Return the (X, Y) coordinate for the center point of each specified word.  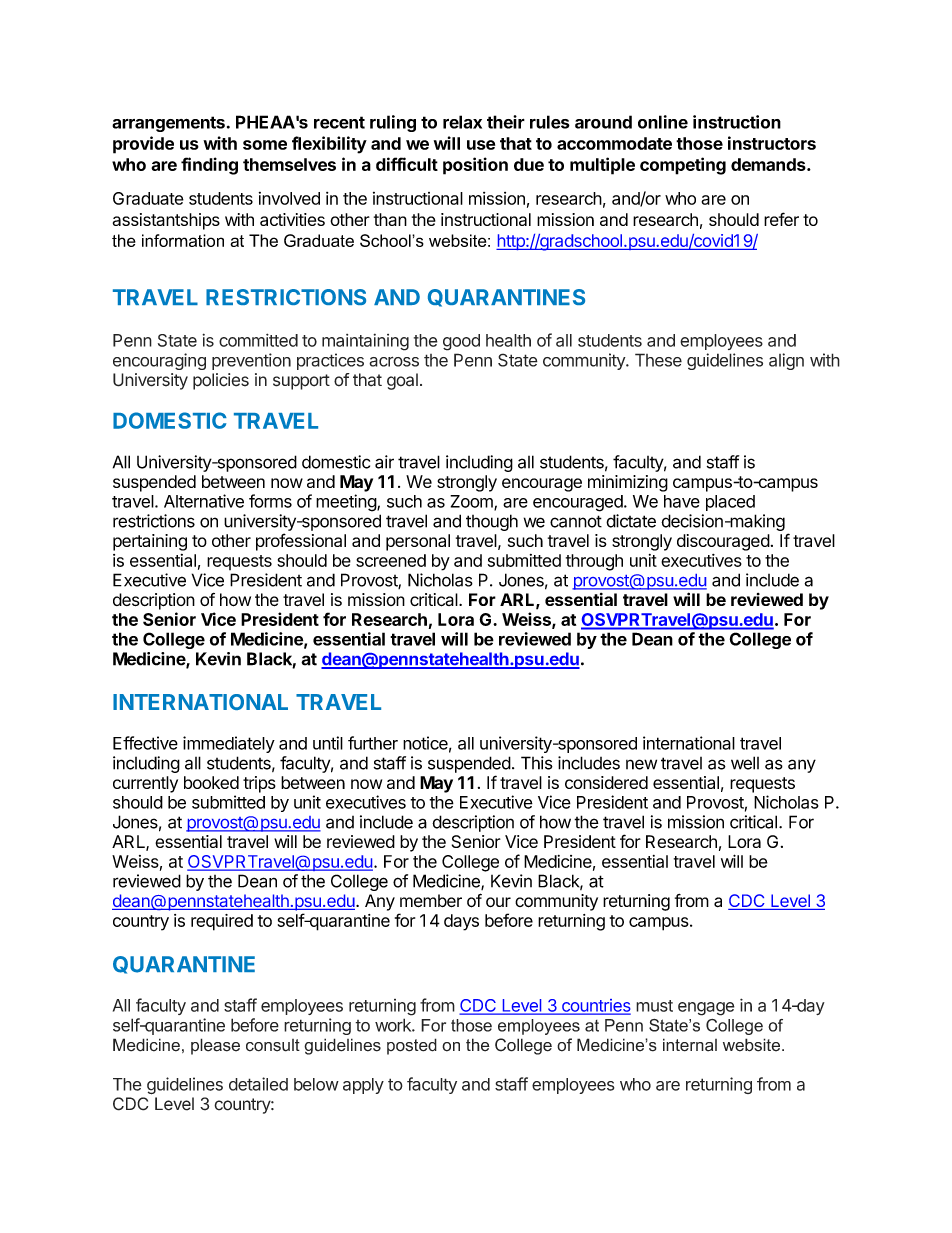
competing (683, 166)
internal (690, 1045)
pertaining (150, 542)
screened (391, 560)
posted (412, 1046)
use (481, 145)
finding (209, 166)
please (215, 1046)
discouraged (723, 542)
